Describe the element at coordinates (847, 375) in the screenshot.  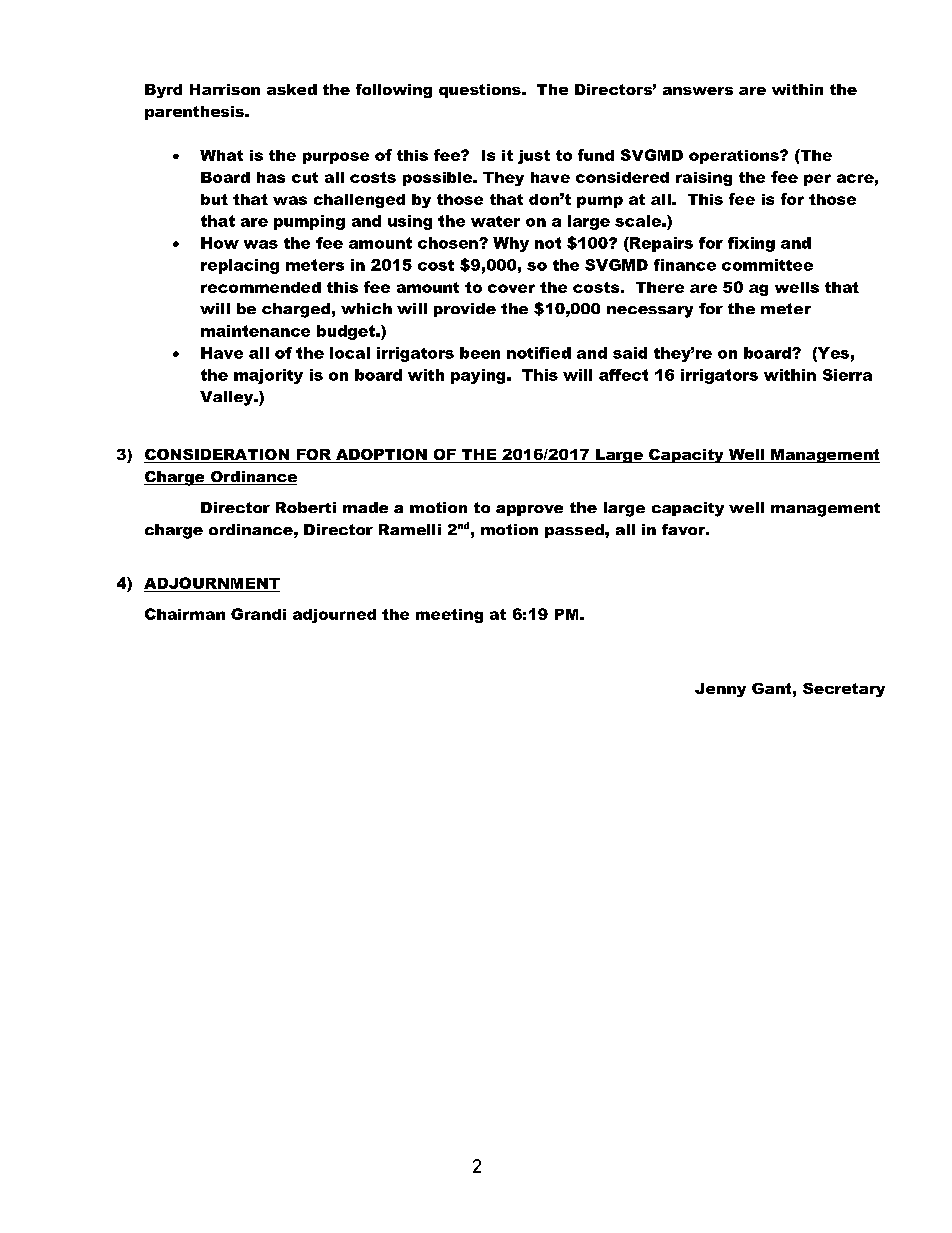
I see `Sierra` at that location.
